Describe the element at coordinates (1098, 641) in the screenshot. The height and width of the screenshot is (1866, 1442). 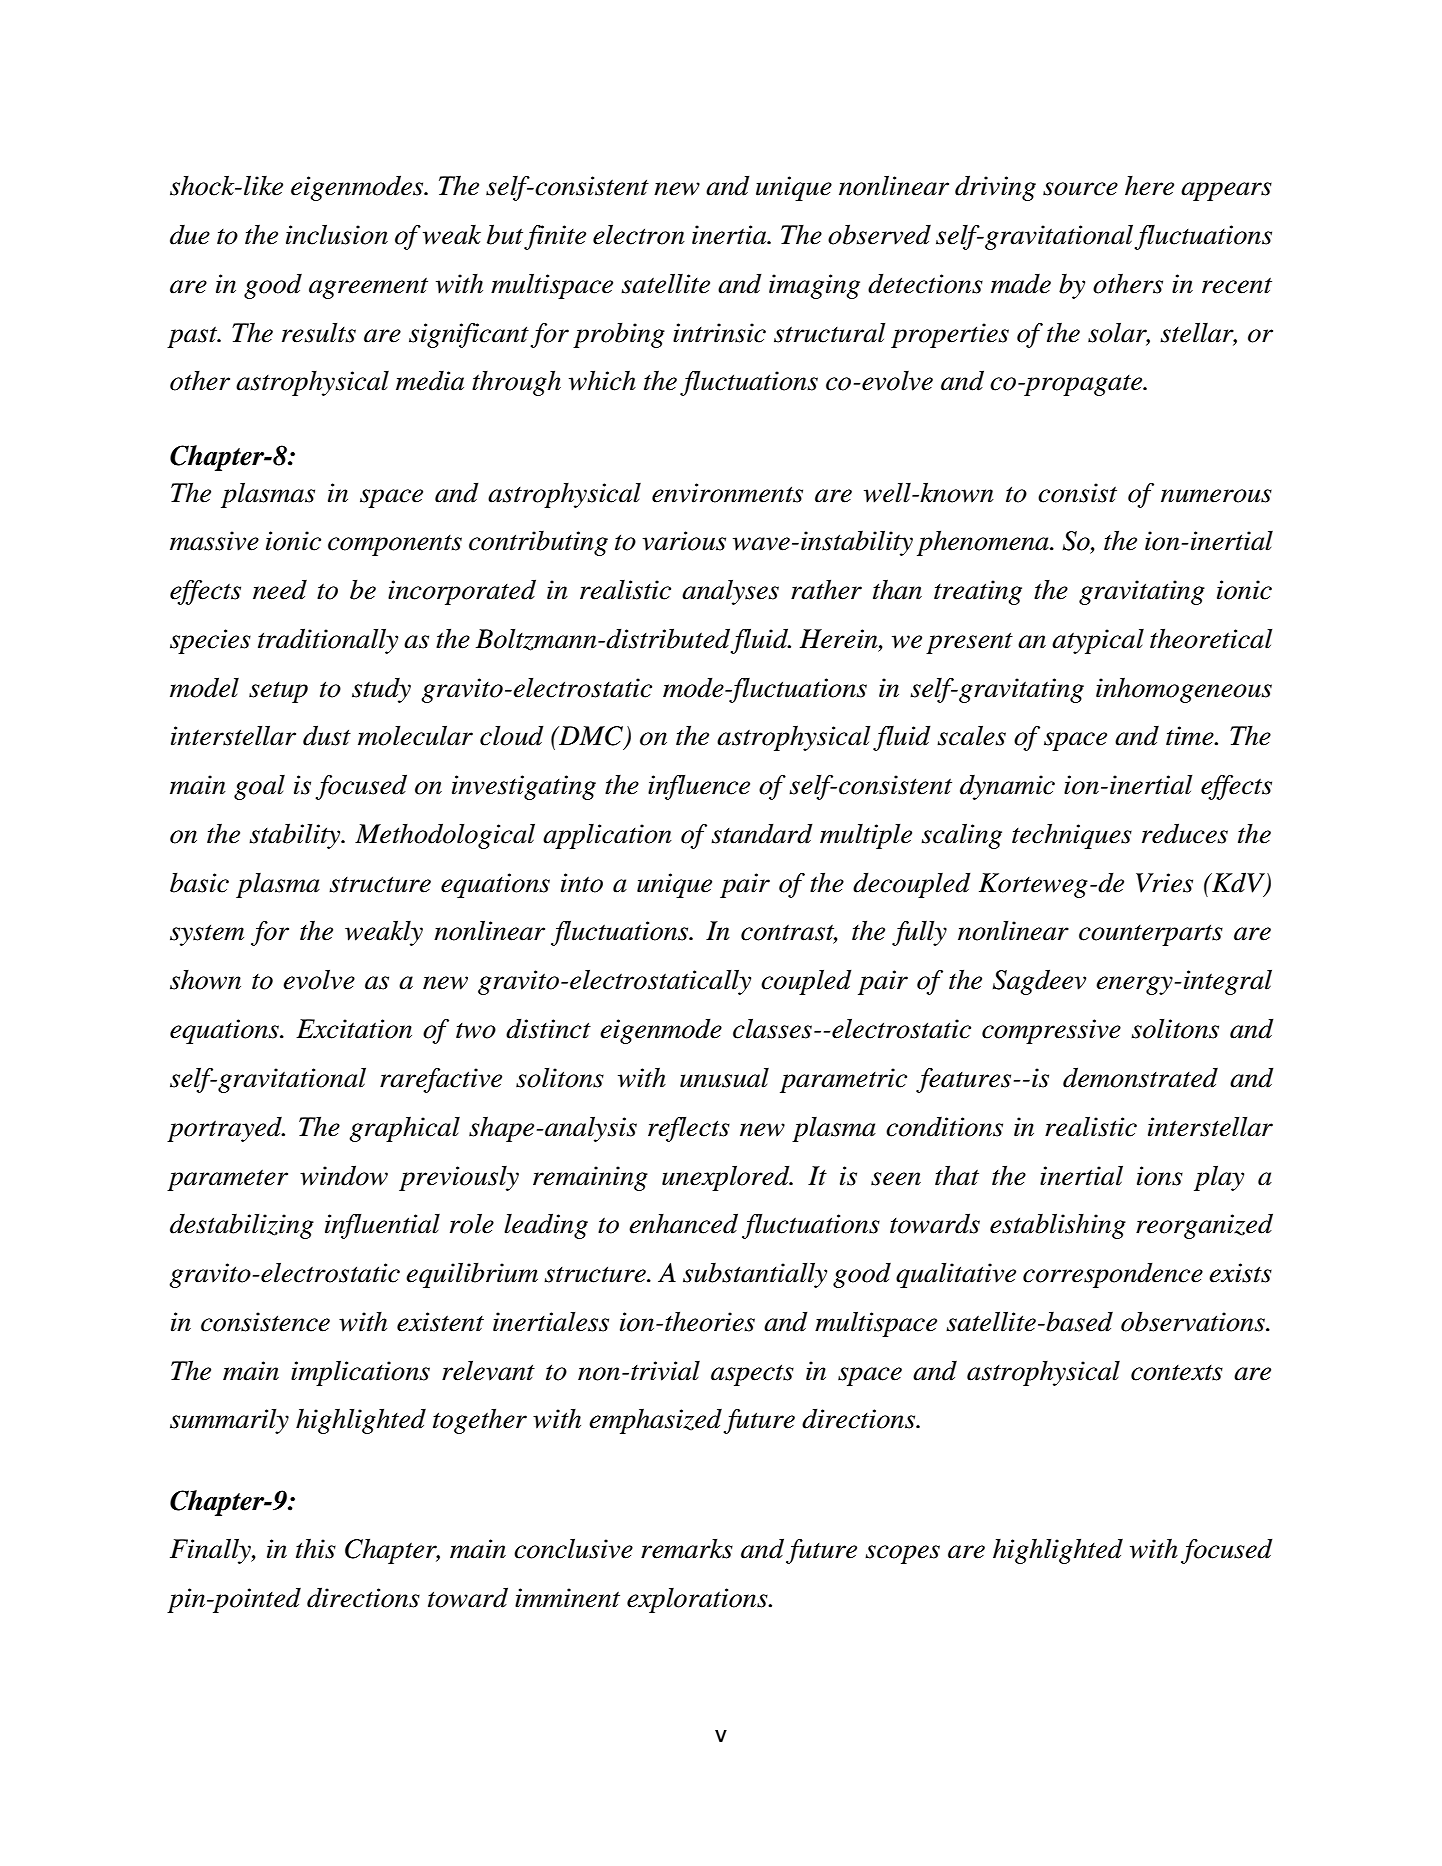
I see `atypical` at that location.
